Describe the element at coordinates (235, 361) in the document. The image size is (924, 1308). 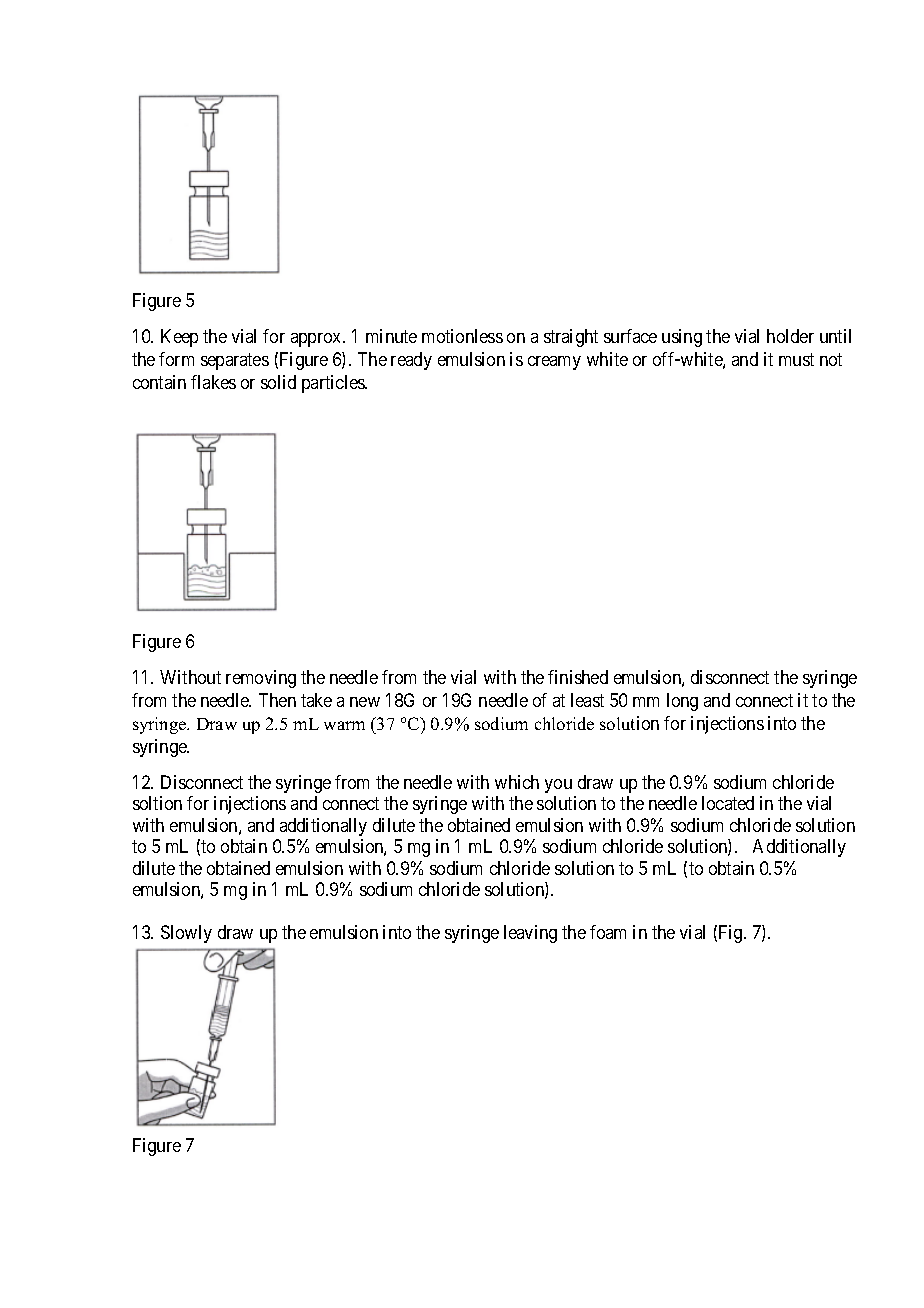
I see `separates` at that location.
